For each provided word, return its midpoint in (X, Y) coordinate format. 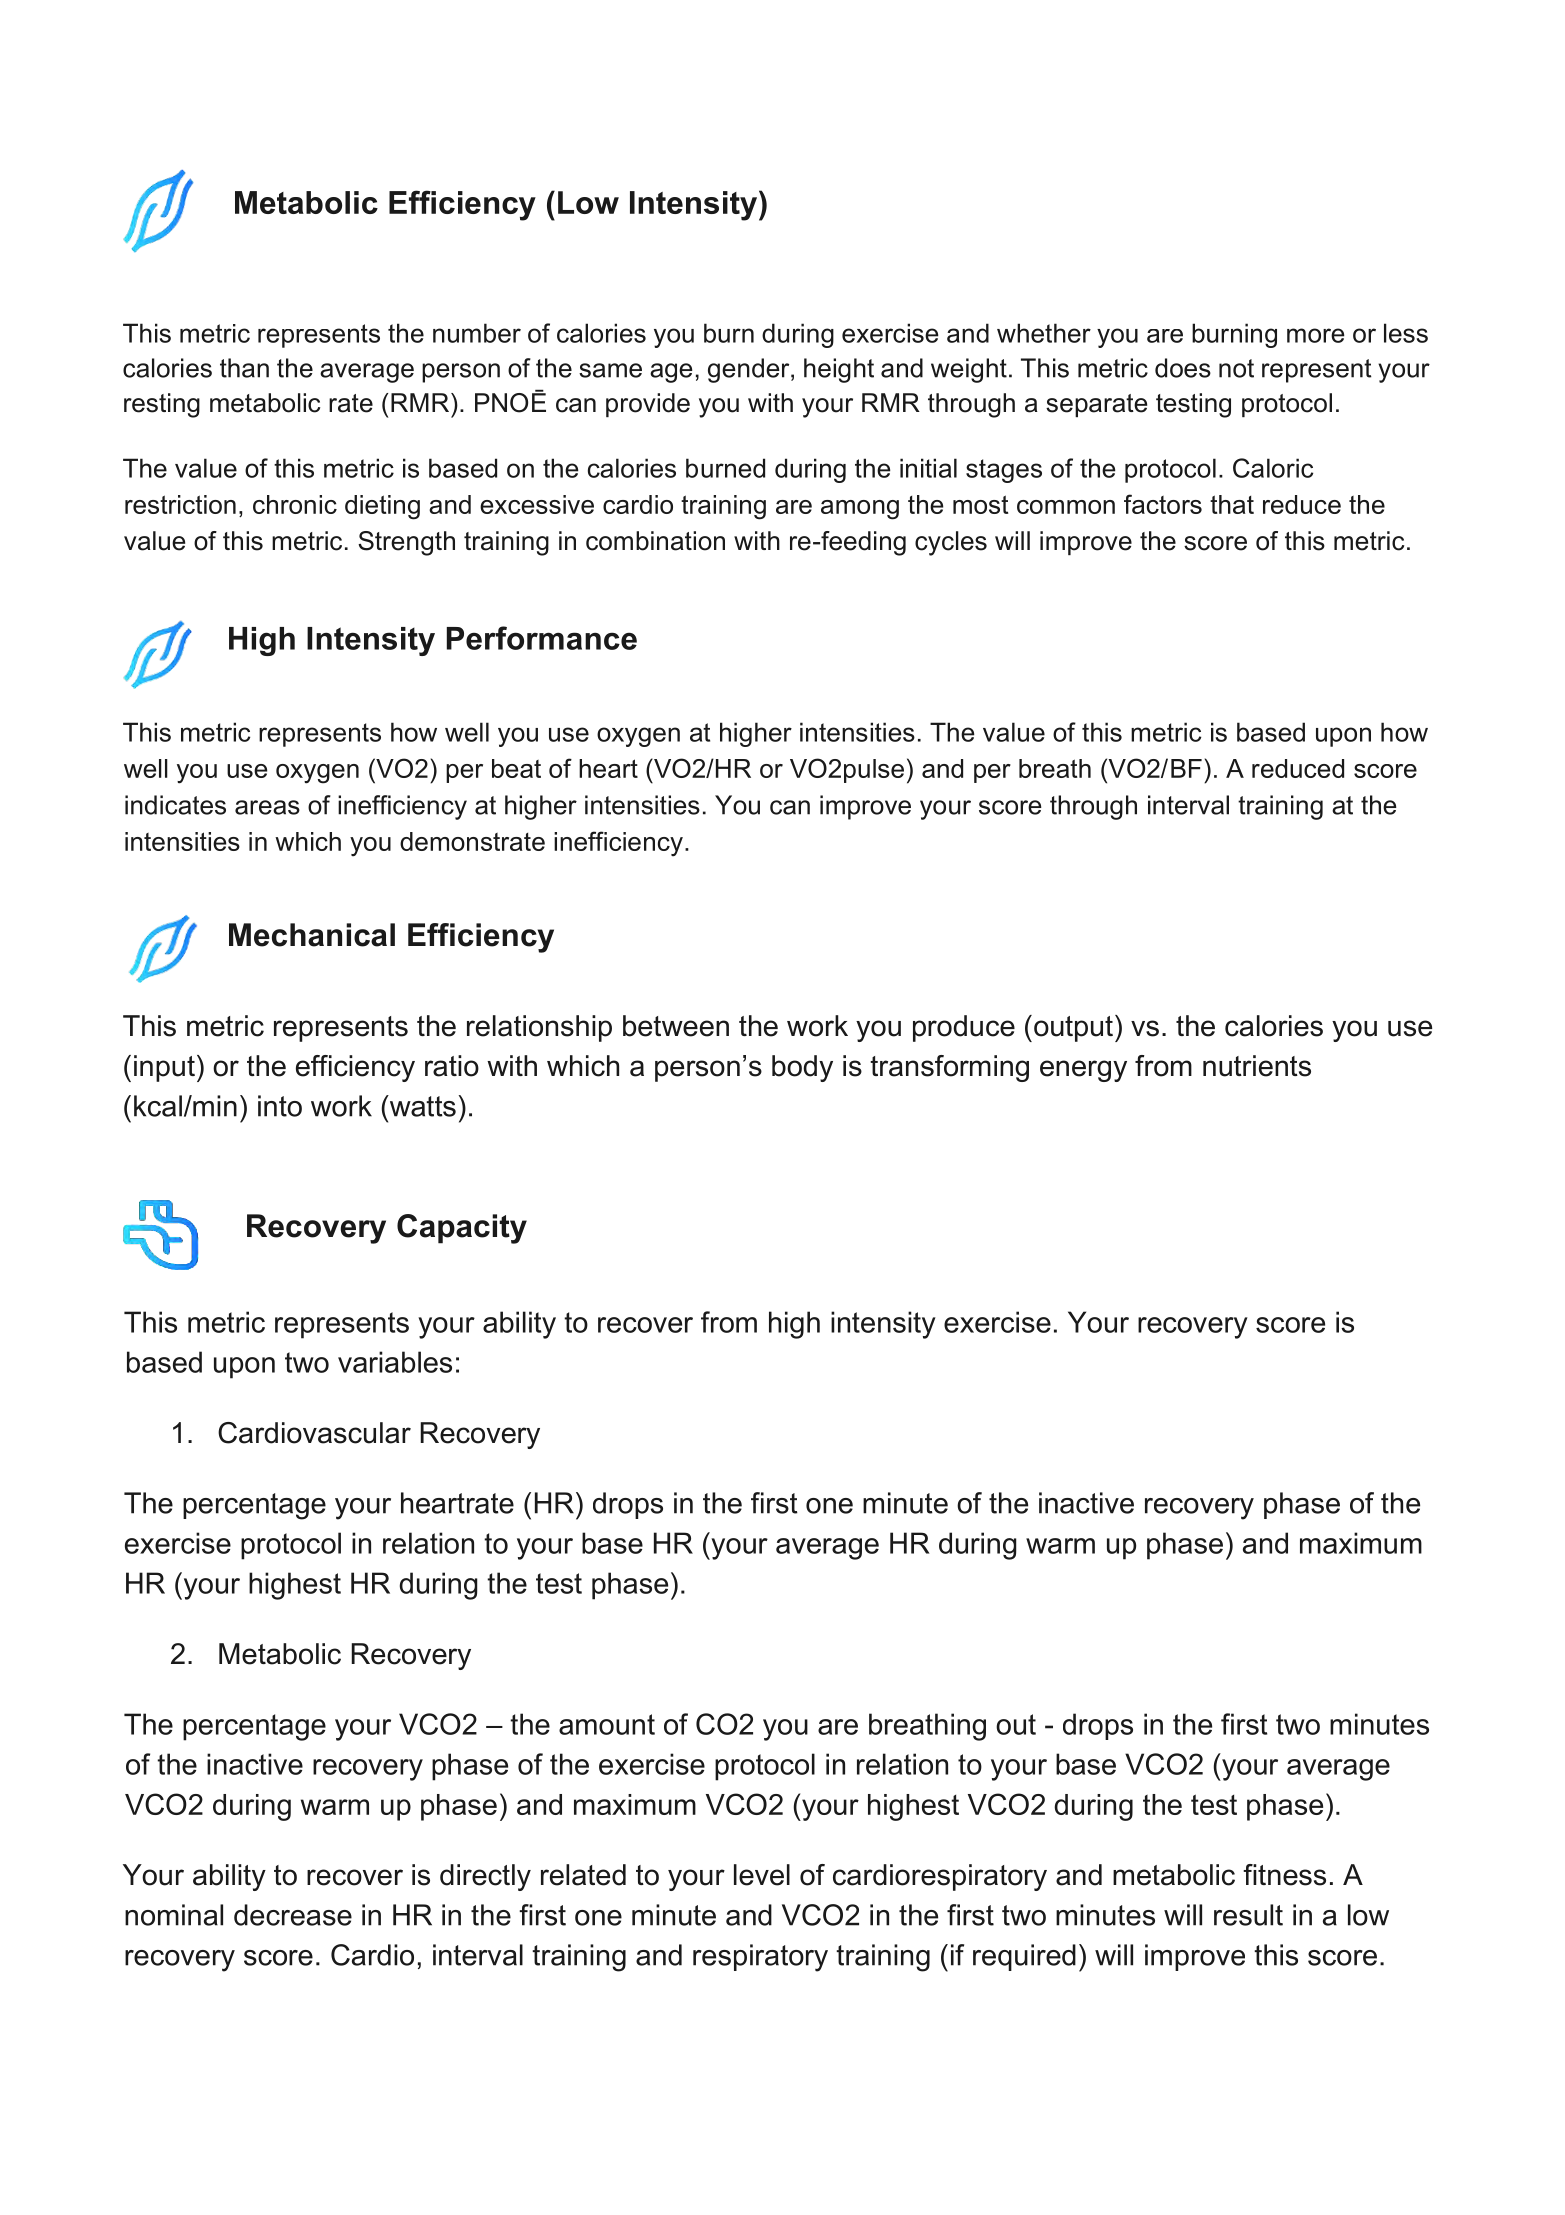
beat (516, 768)
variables (395, 1362)
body (802, 1068)
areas (267, 807)
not (1236, 368)
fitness (1284, 1875)
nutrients (1257, 1066)
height (839, 370)
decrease (293, 1915)
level (762, 1875)
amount (607, 1724)
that (1232, 504)
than (244, 368)
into (280, 1106)
